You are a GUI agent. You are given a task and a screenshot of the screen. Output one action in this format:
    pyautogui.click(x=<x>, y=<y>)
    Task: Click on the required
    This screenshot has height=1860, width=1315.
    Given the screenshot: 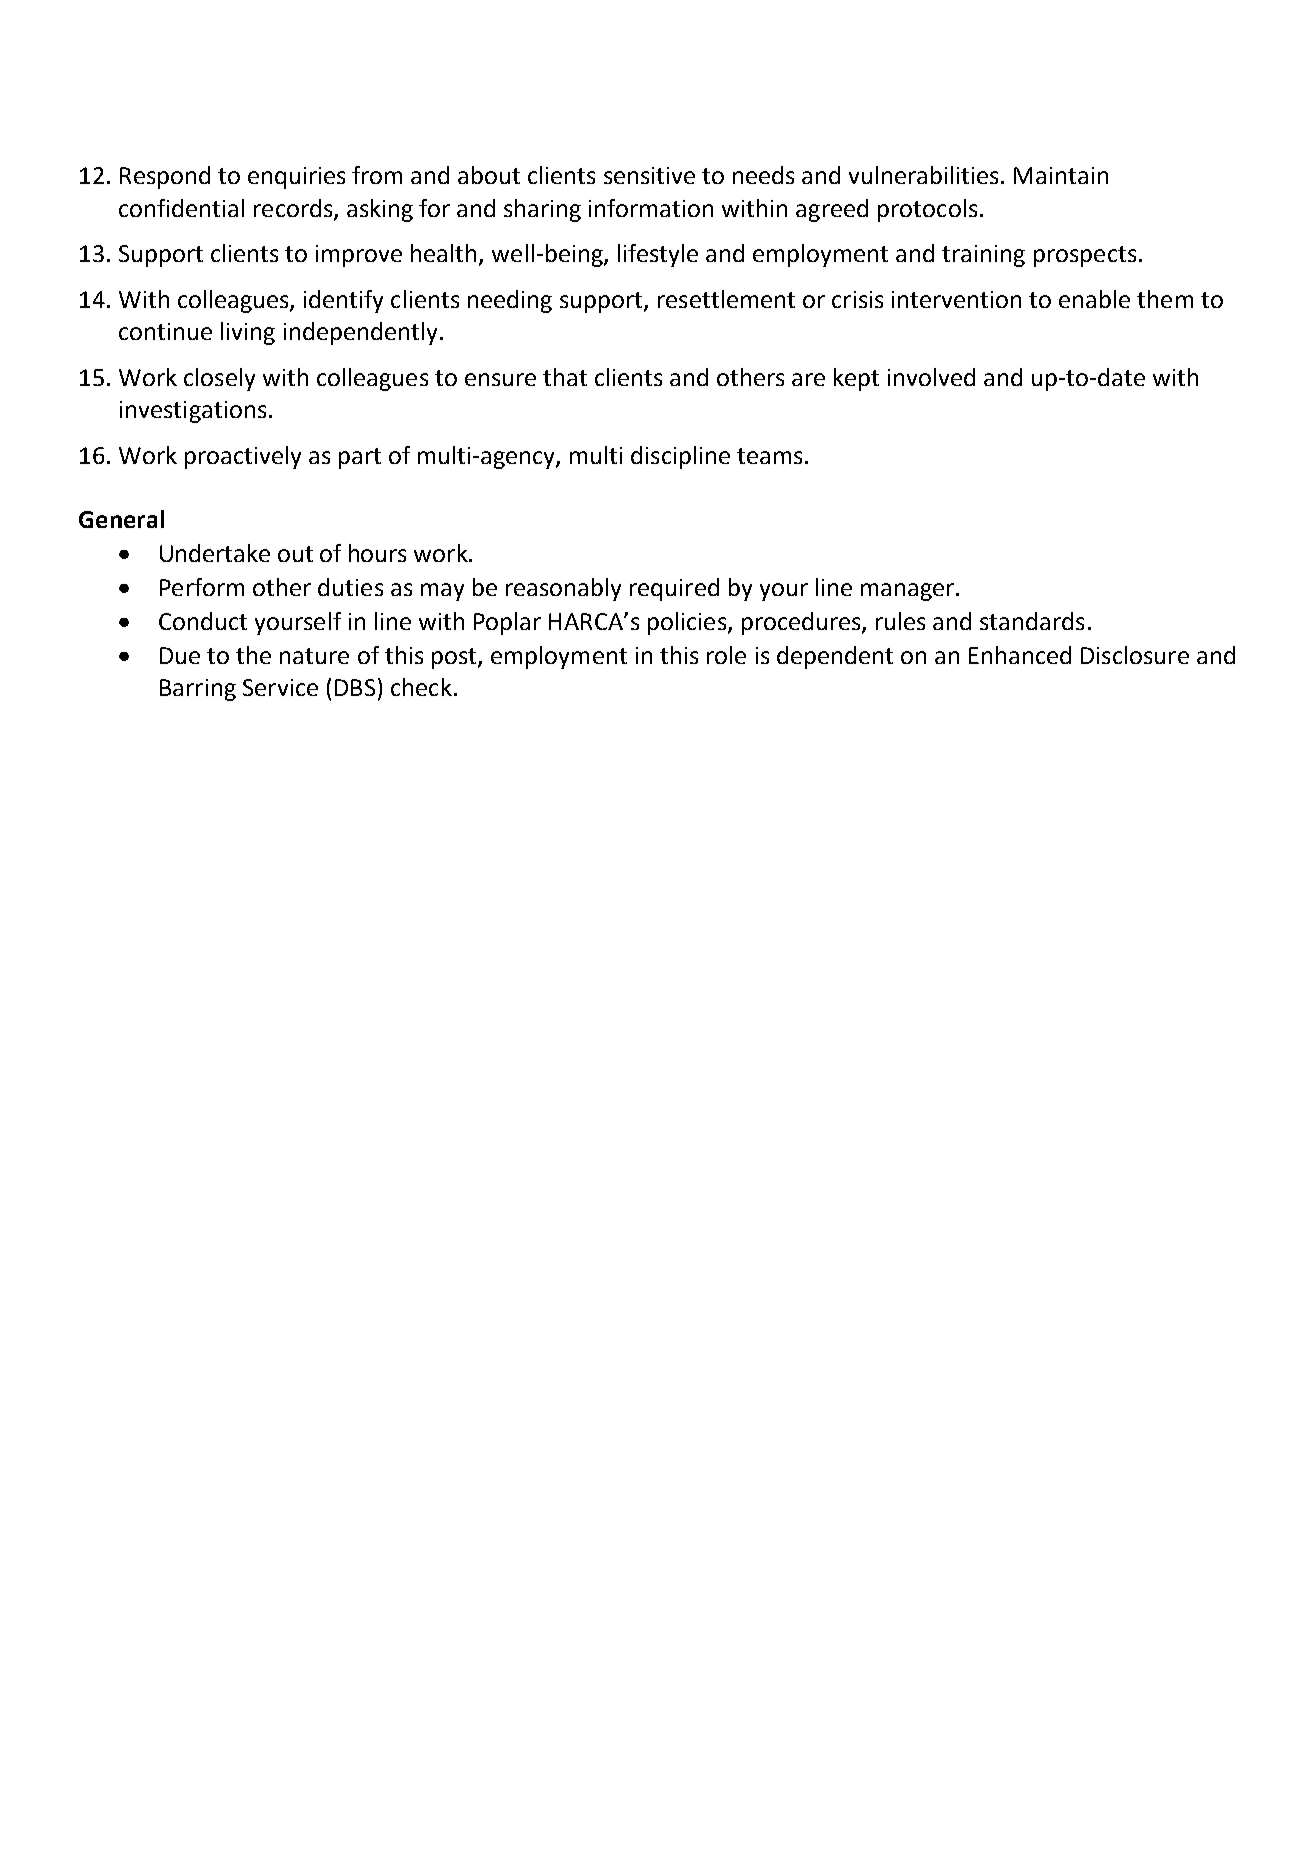 What is the action you would take?
    pyautogui.click(x=674, y=589)
